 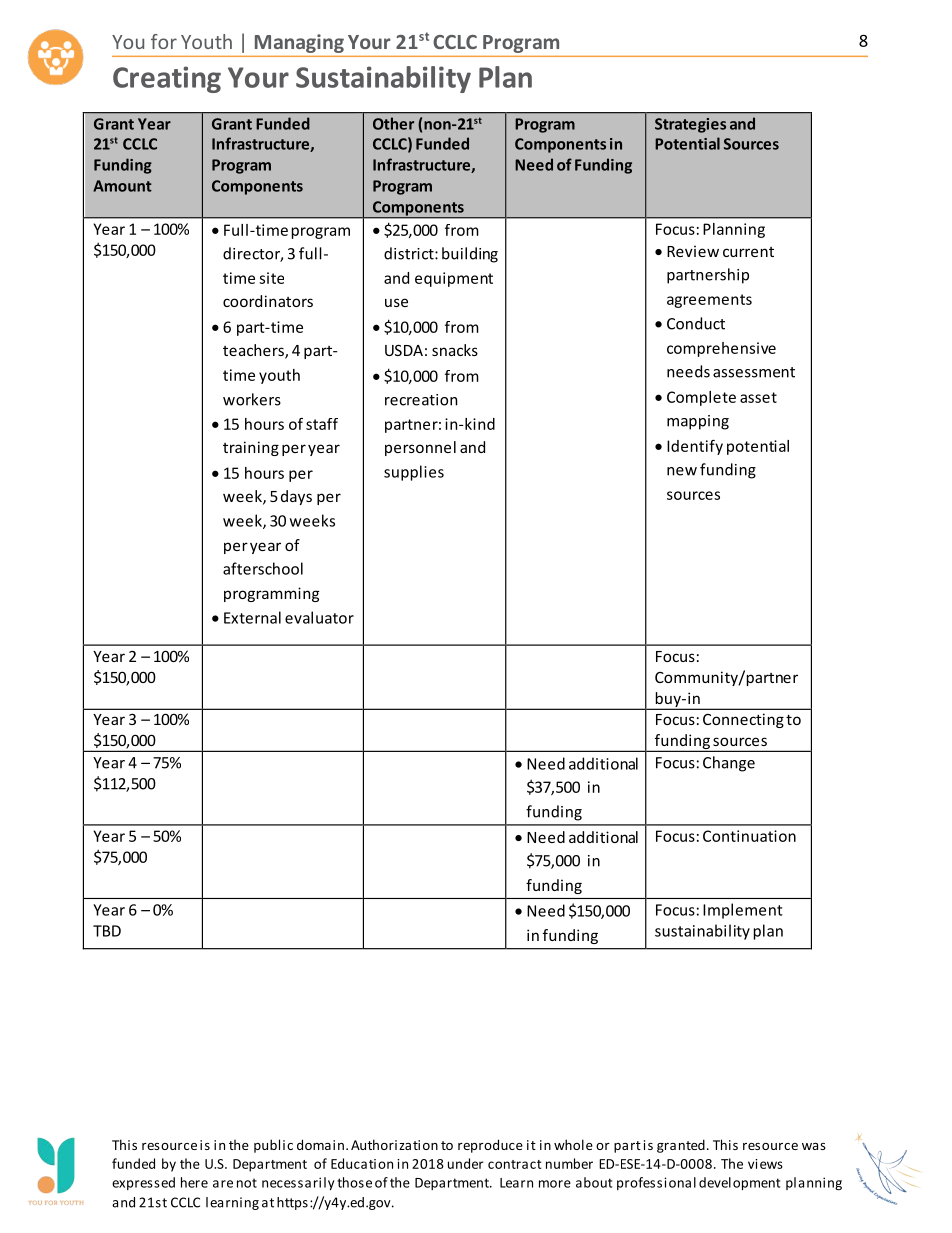 What do you see at coordinates (393, 123) in the screenshot?
I see `Other` at bounding box center [393, 123].
